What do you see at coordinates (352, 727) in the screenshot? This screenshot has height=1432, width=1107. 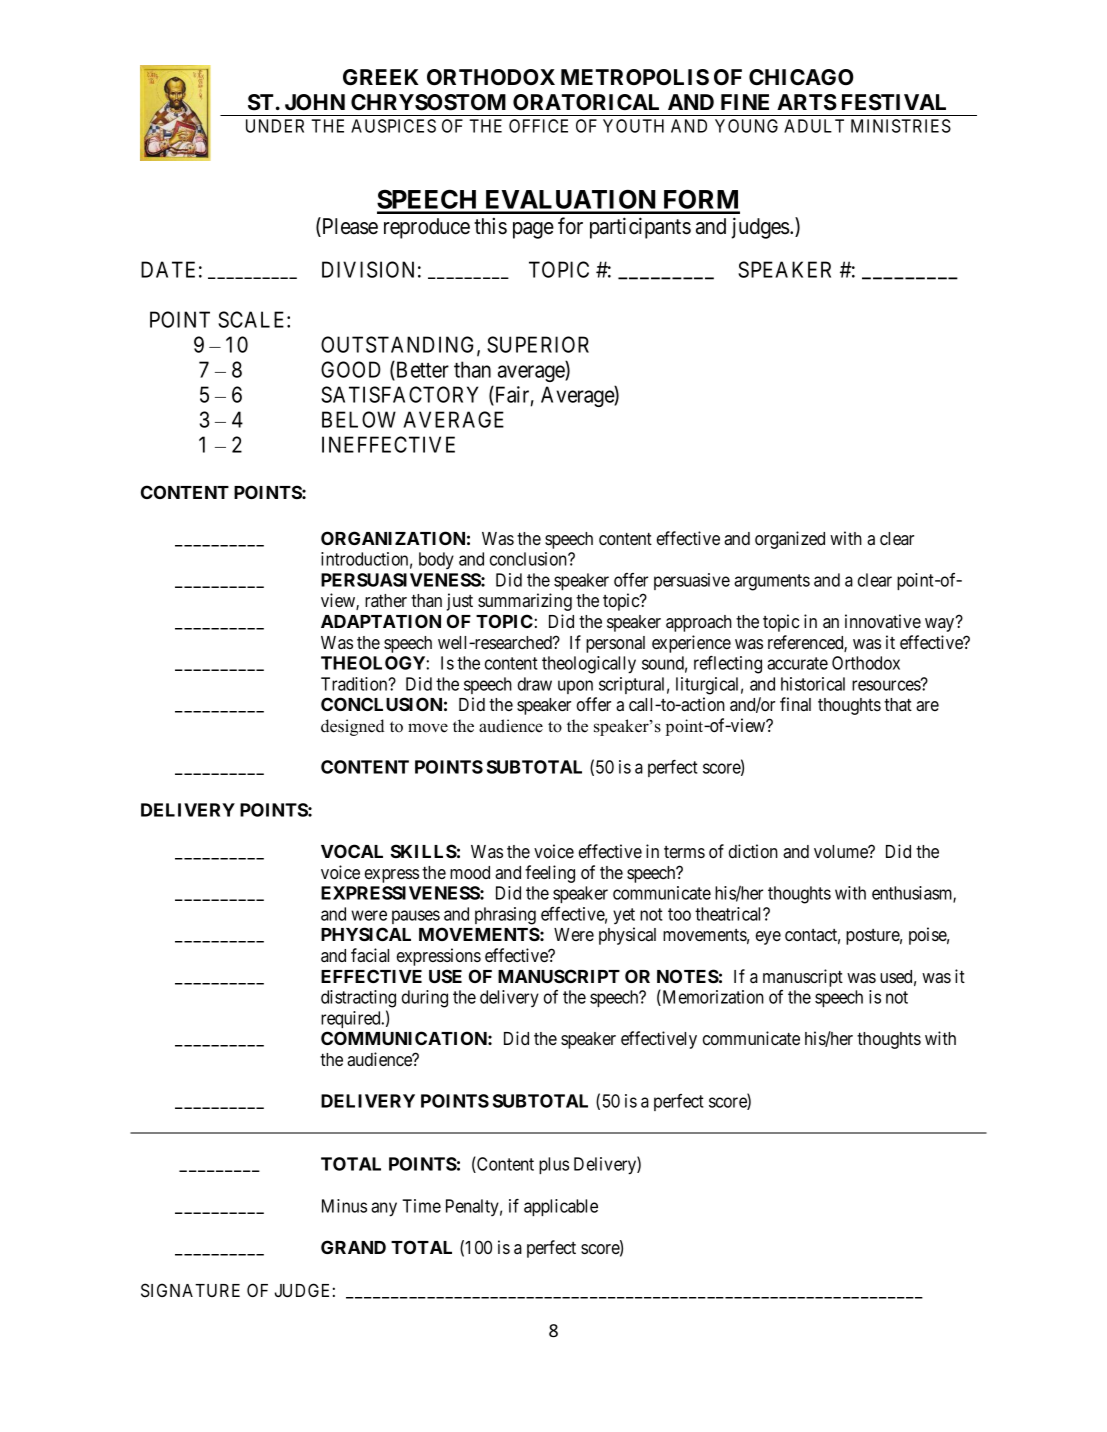 I see `designed` at bounding box center [352, 727].
